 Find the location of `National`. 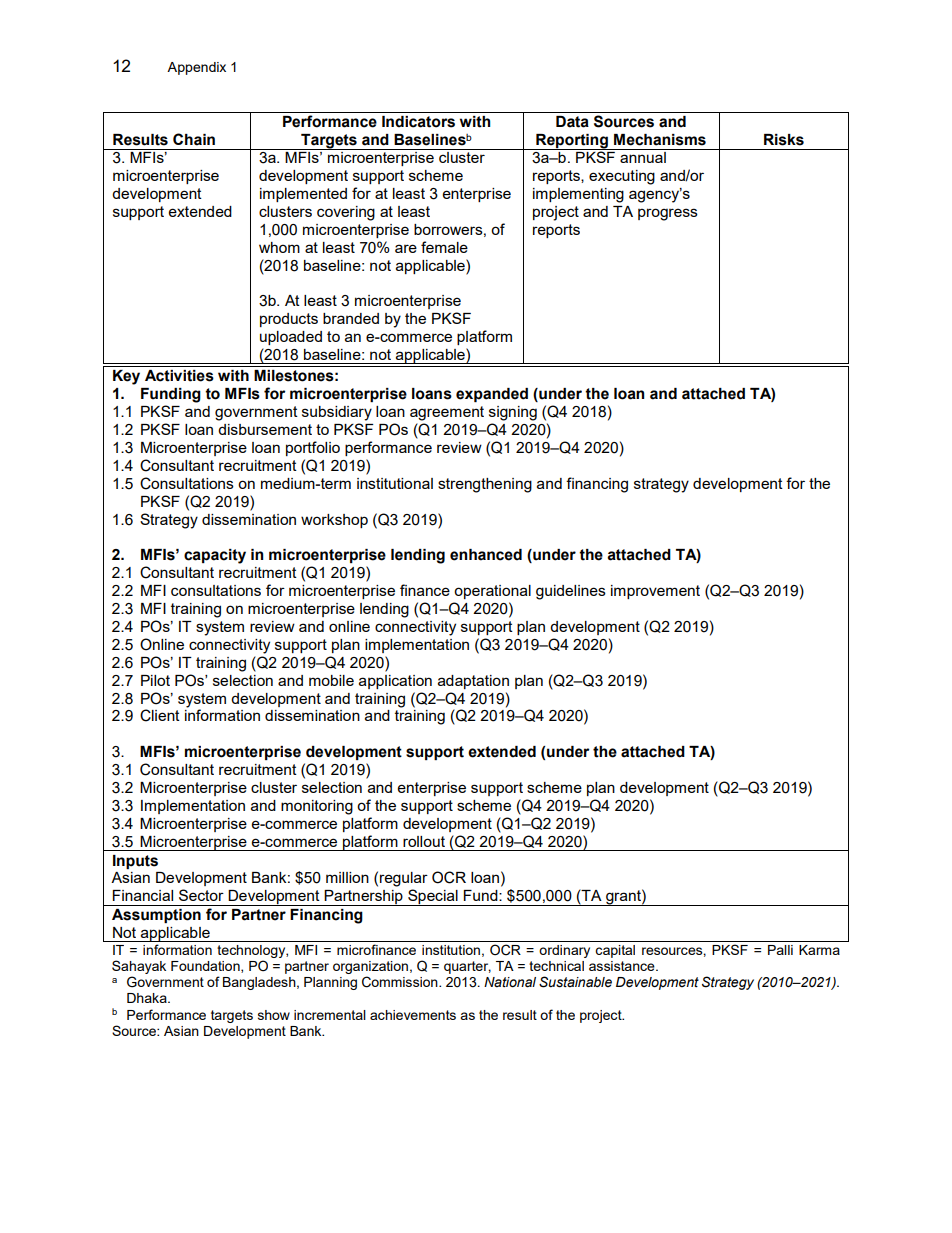

National is located at coordinates (510, 982).
